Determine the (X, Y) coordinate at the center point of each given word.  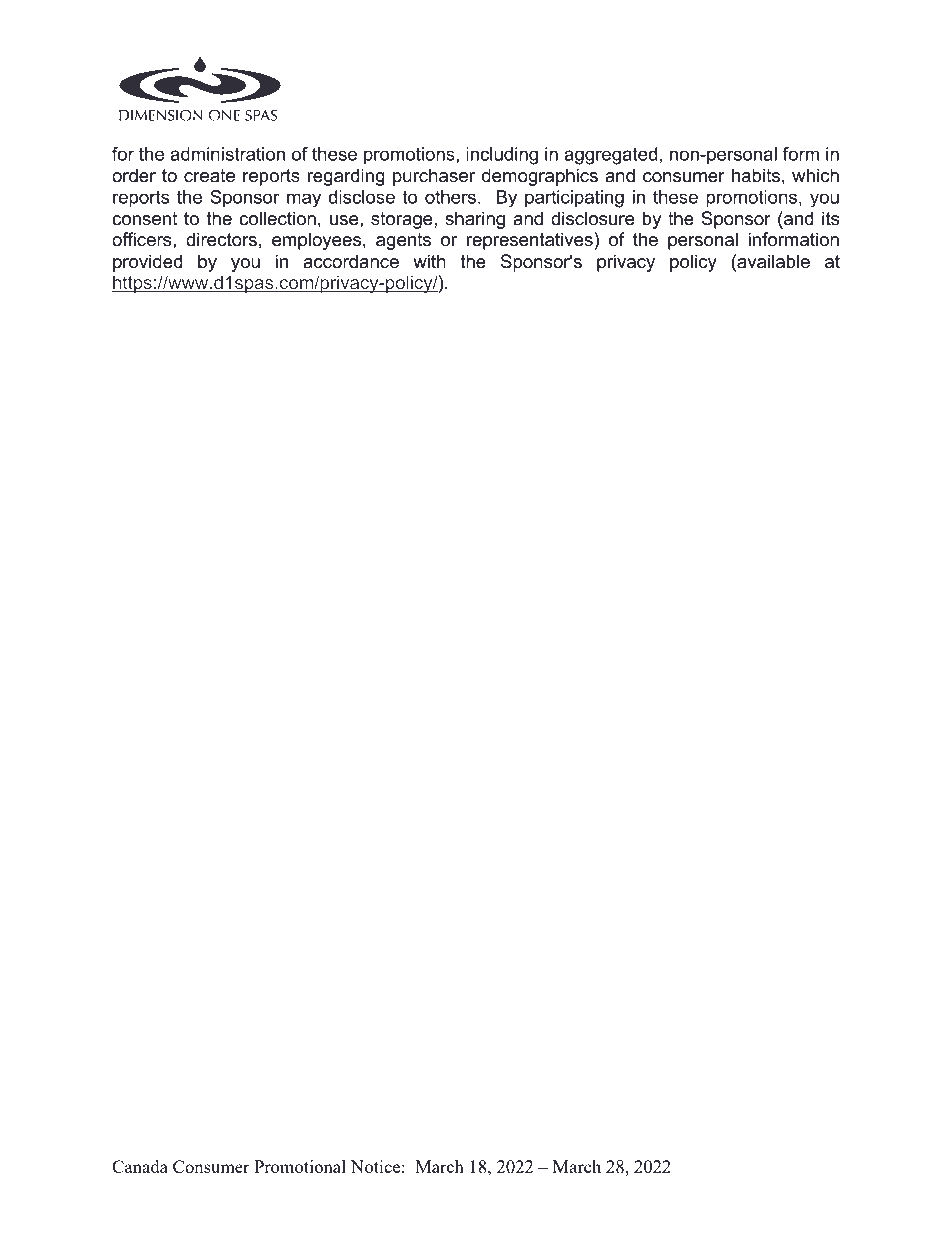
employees (318, 241)
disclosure (593, 218)
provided (148, 263)
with (429, 261)
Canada (140, 1166)
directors (221, 239)
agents (403, 241)
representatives (531, 241)
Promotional (300, 1166)
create (209, 176)
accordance (351, 261)
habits (756, 175)
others (450, 197)
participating (574, 199)
